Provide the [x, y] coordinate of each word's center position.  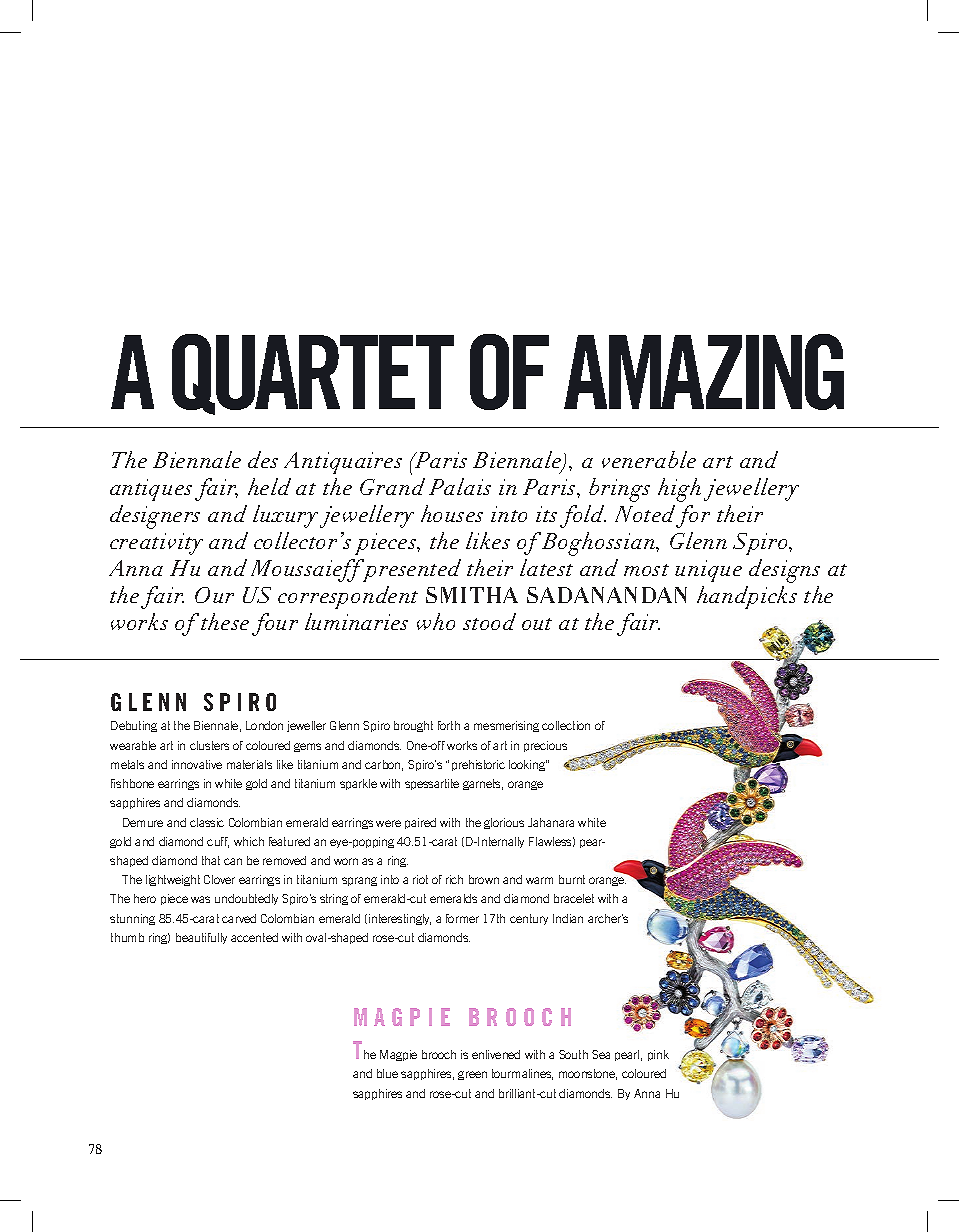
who [436, 621]
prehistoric [478, 765]
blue [387, 1073]
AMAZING [704, 372]
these [225, 621]
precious [545, 746]
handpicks [747, 597]
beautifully [201, 938]
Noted [645, 513]
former [462, 918]
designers [155, 517]
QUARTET [313, 374]
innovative [197, 764]
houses [452, 513]
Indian [568, 918]
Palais [460, 486]
